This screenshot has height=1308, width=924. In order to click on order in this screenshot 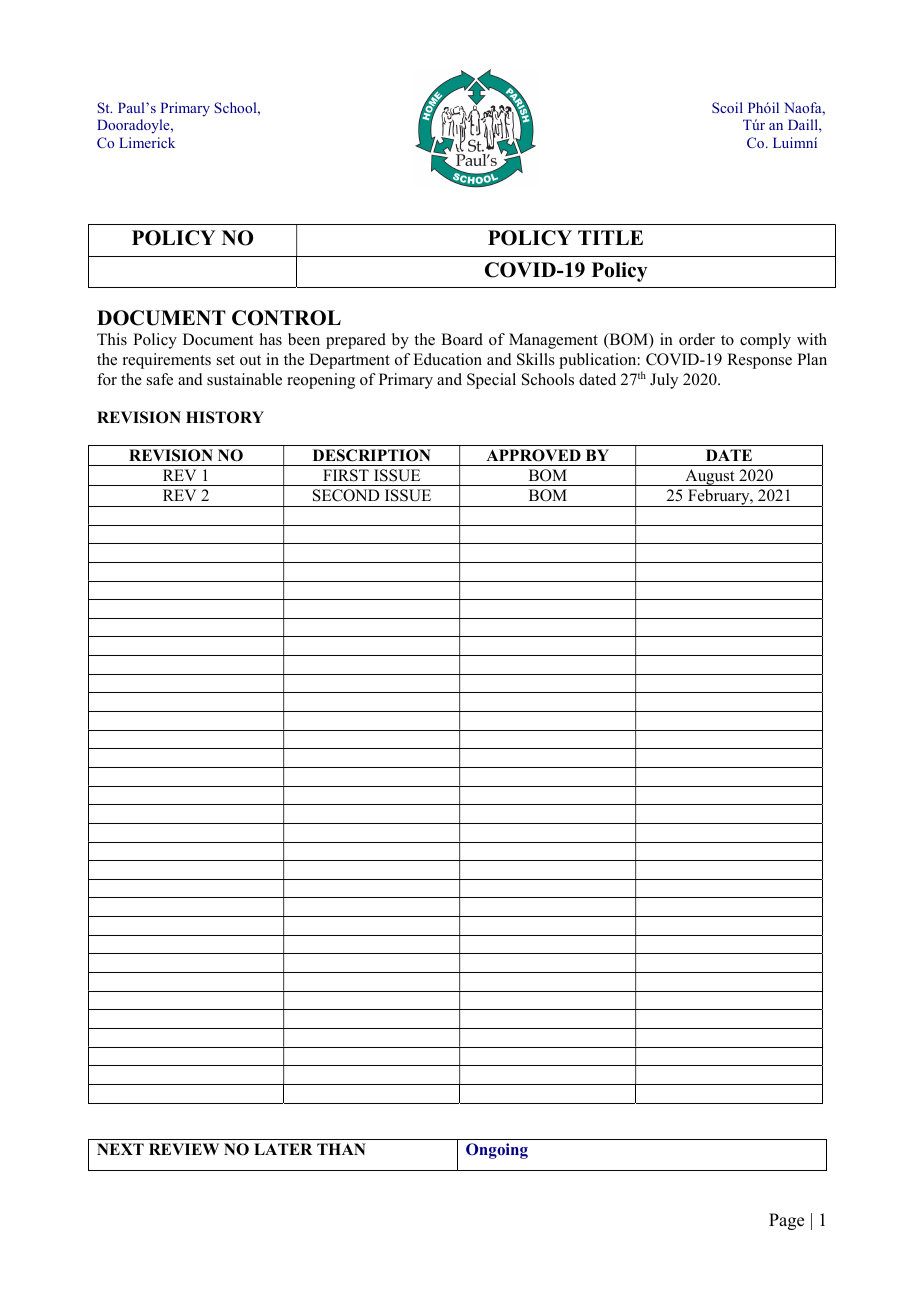, I will do `click(697, 339)`.
